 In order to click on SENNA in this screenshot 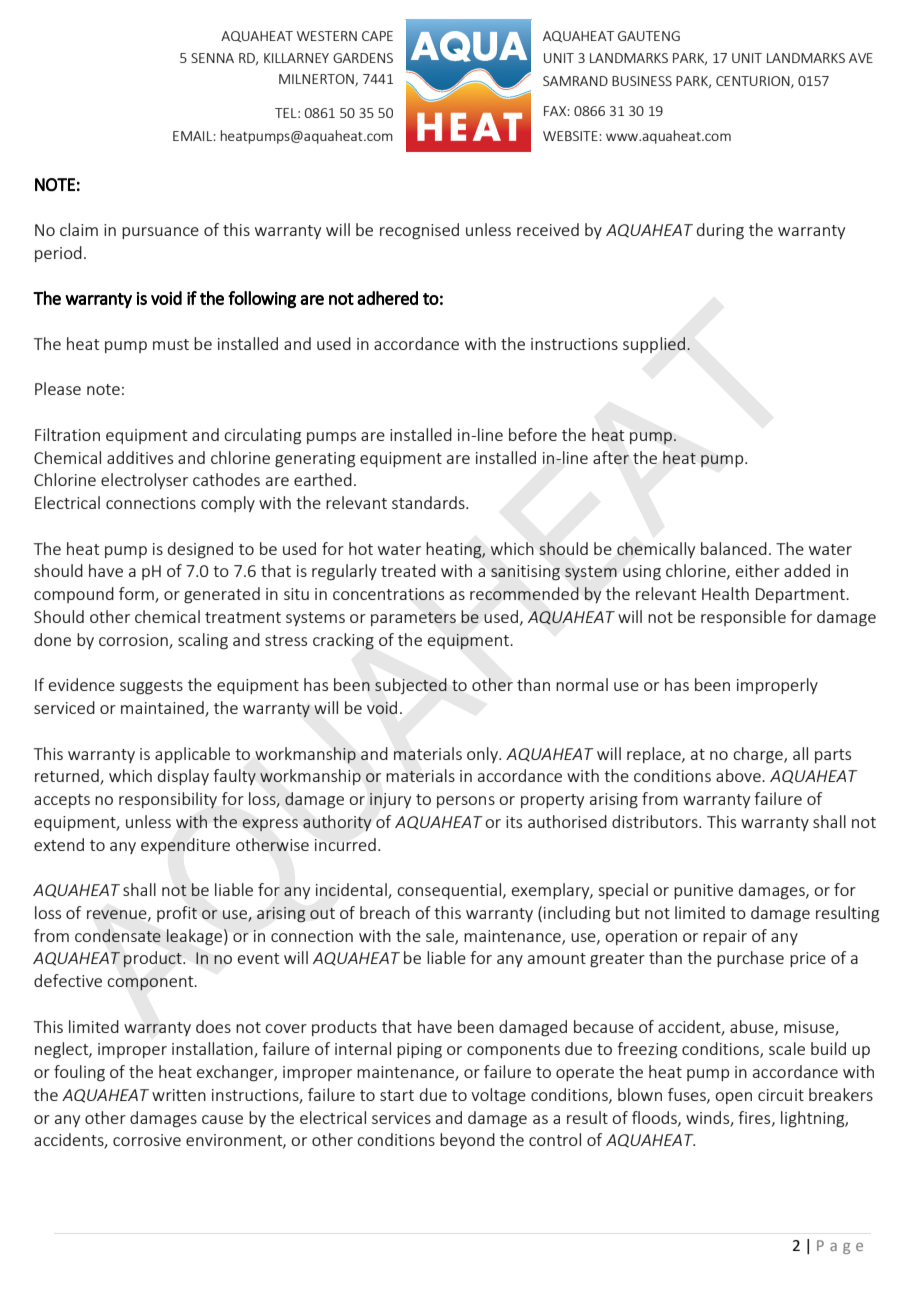, I will do `click(212, 58)`.
